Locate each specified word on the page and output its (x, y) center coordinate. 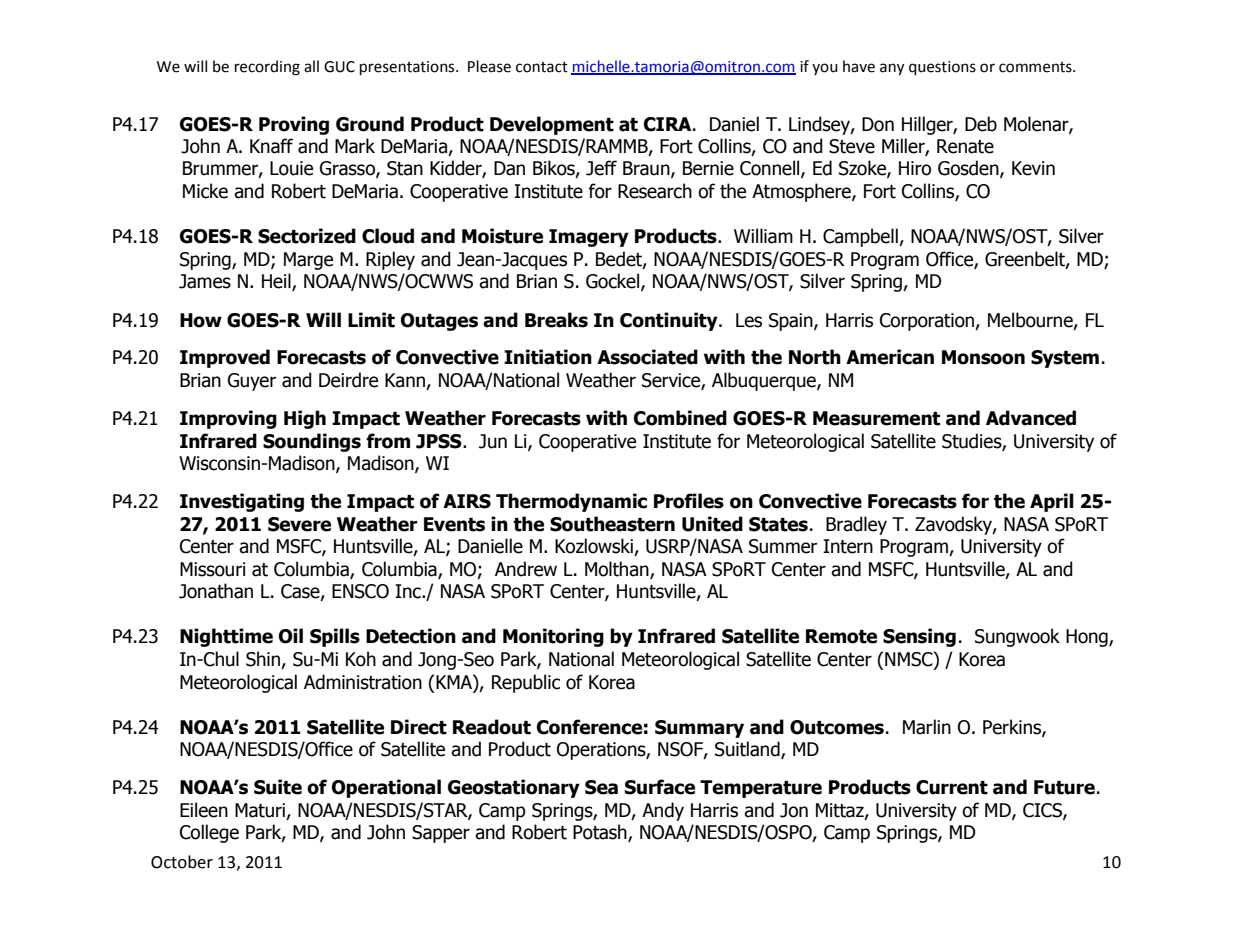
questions (942, 68)
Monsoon (983, 357)
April (1052, 502)
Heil (277, 282)
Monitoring (553, 637)
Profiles (689, 501)
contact (542, 67)
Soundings (312, 442)
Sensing (919, 637)
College (209, 833)
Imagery (589, 238)
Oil (291, 636)
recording (267, 68)
